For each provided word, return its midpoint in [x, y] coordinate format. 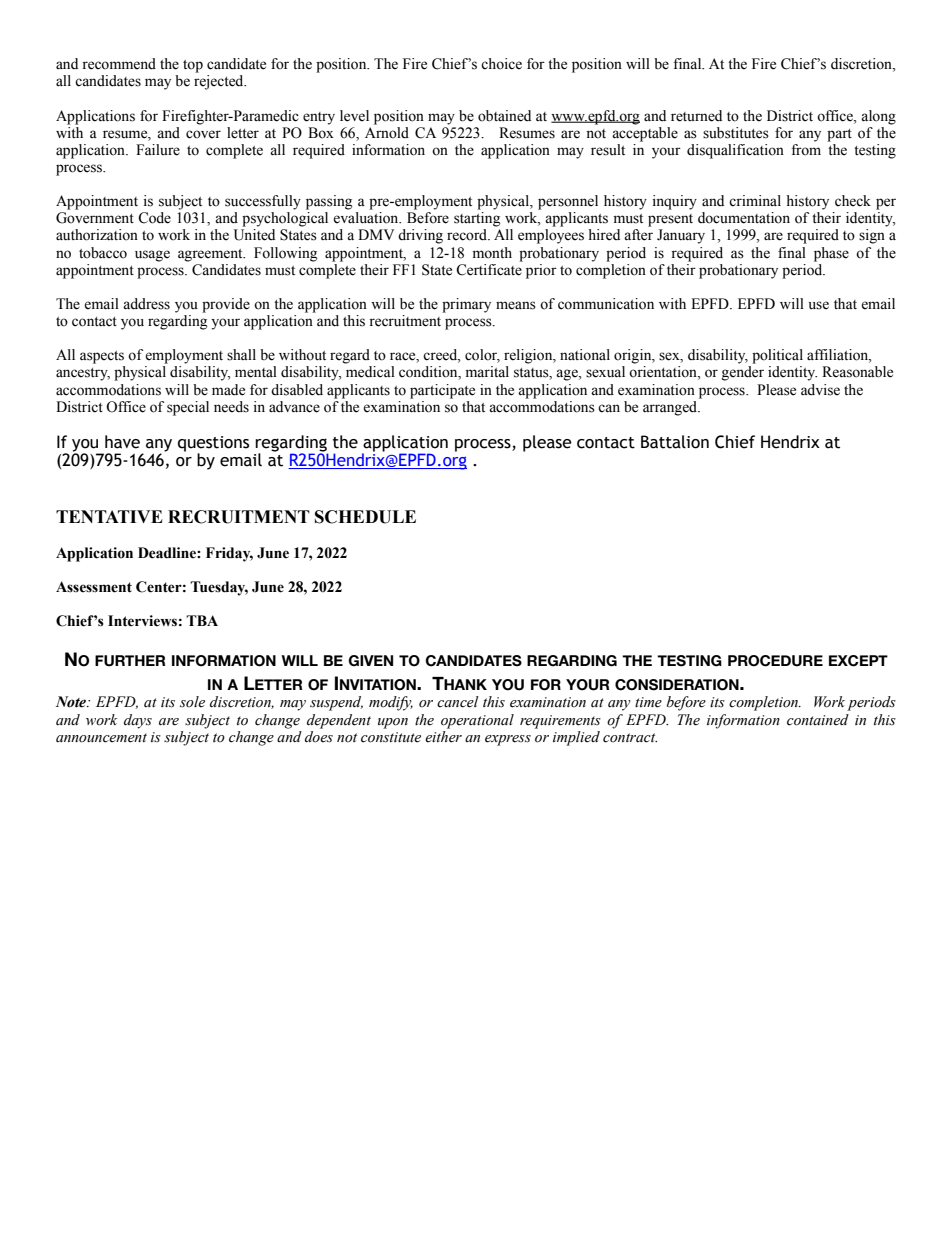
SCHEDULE [365, 517]
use [819, 305]
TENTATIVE [109, 516]
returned [696, 116]
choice [501, 64]
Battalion [675, 442]
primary [466, 305]
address [146, 304]
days [138, 721]
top [193, 66]
